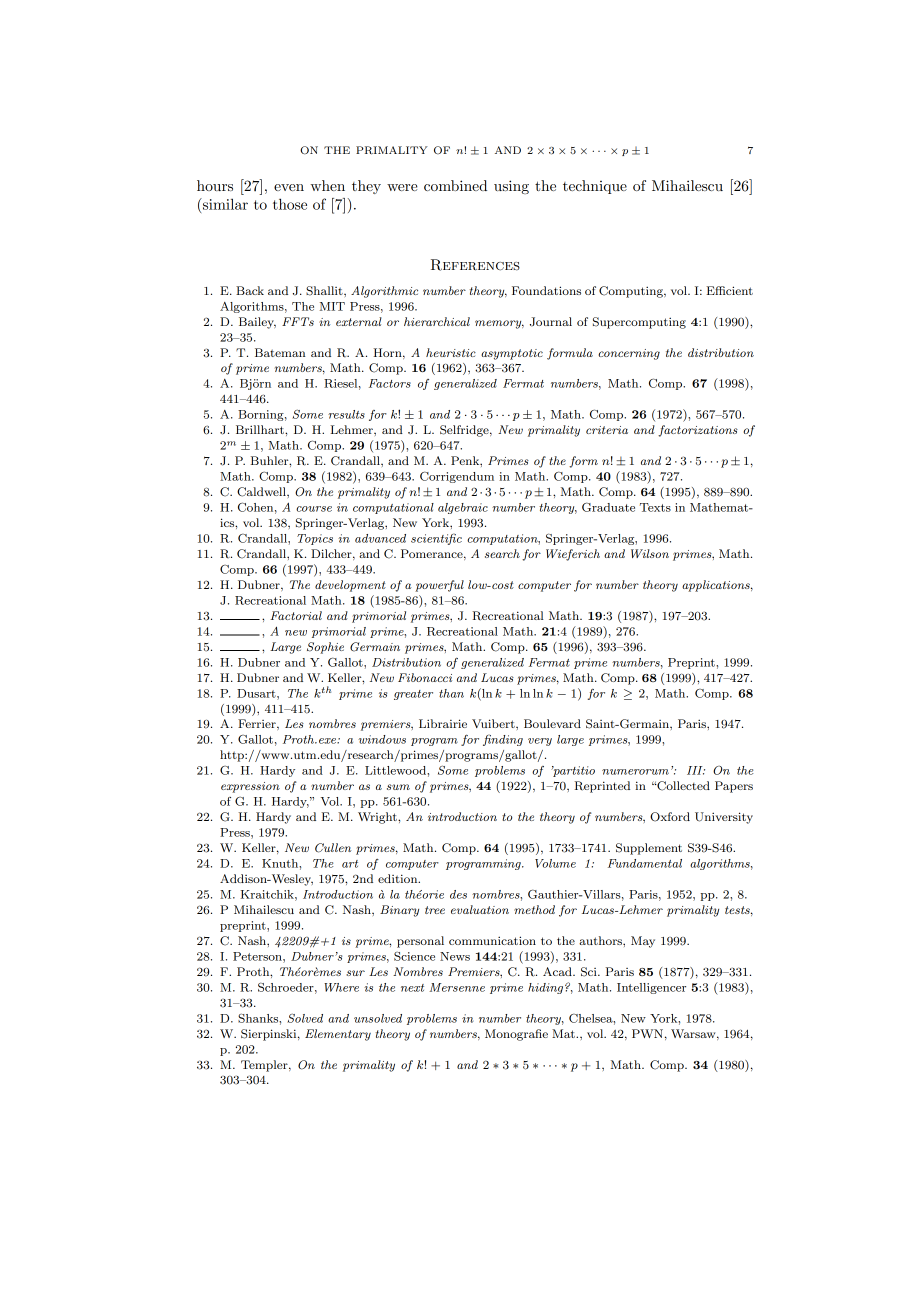  I want to click on Texts, so click(655, 507).
